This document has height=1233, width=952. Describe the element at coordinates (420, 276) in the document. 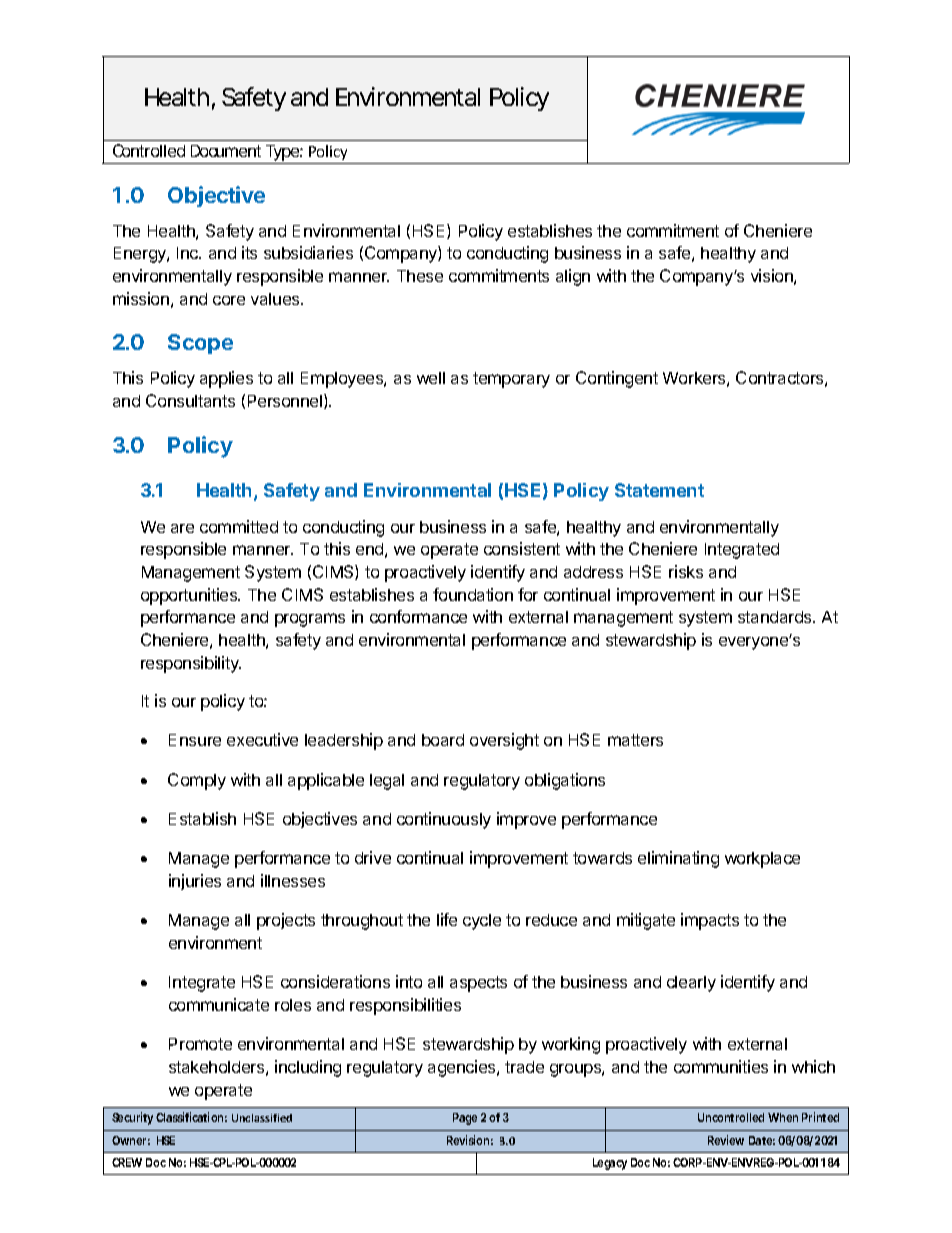

I see `These` at that location.
